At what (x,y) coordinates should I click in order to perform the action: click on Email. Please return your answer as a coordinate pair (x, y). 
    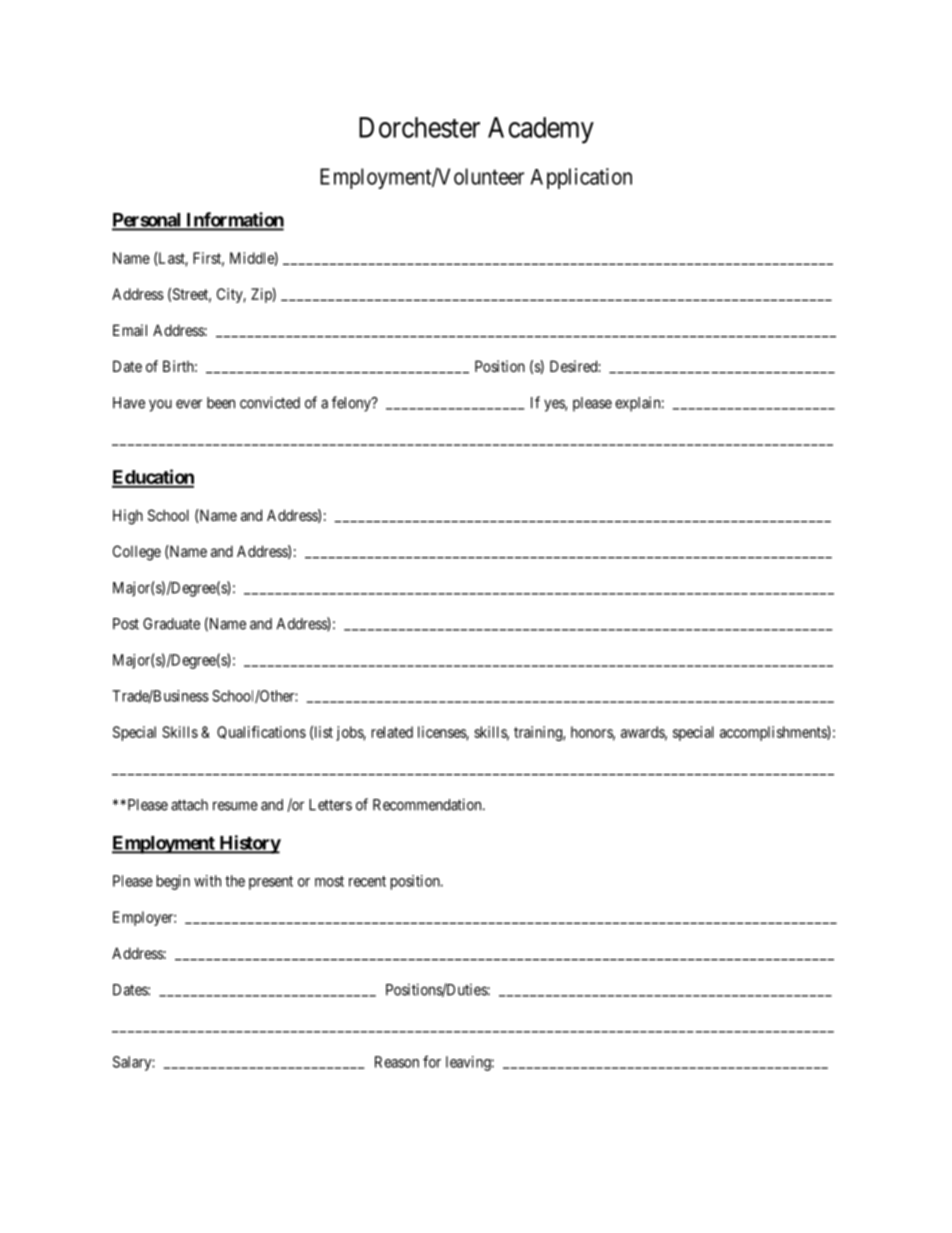
    Looking at the image, I should click on (130, 330).
